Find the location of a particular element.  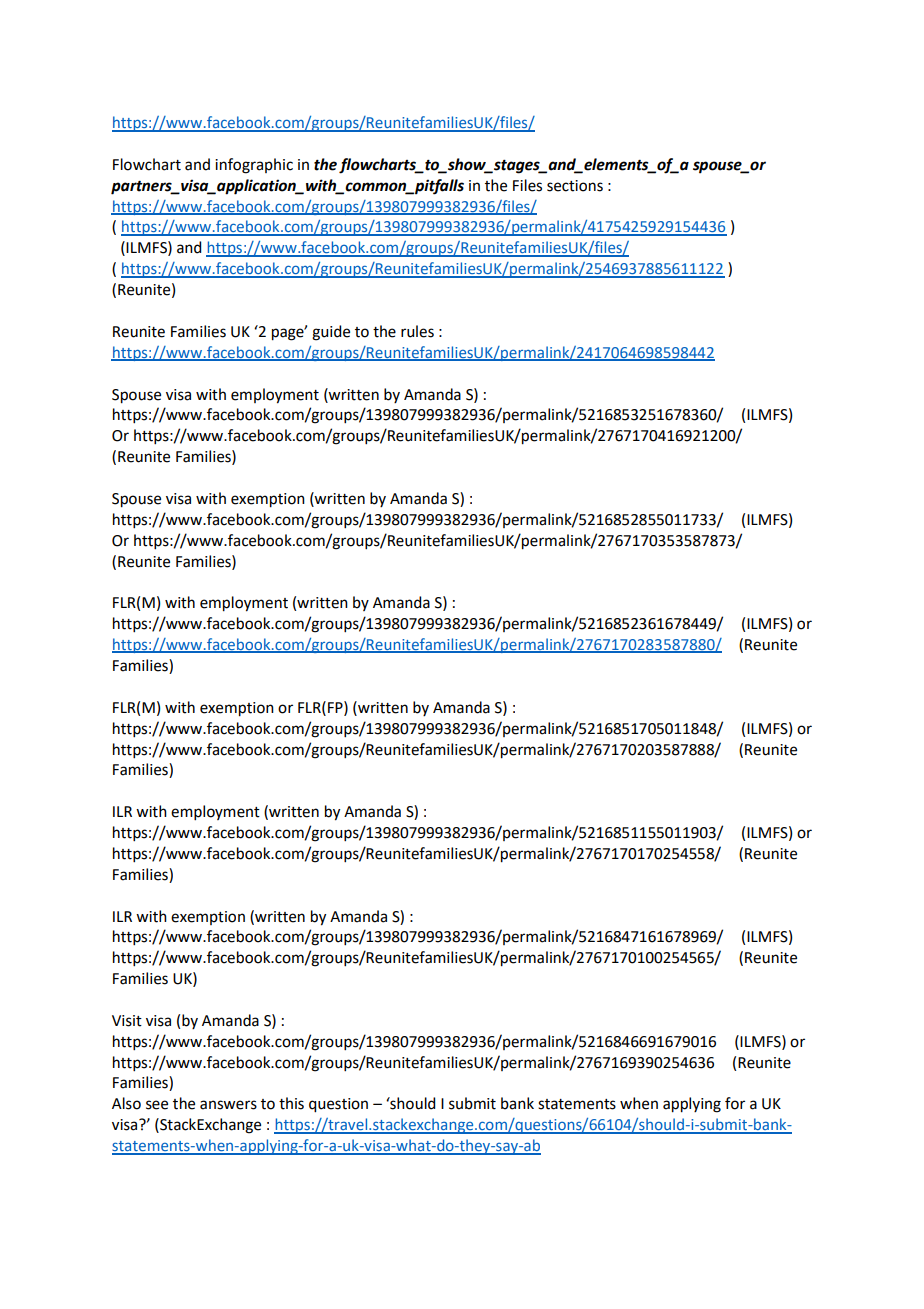

Visit is located at coordinates (127, 1021).
